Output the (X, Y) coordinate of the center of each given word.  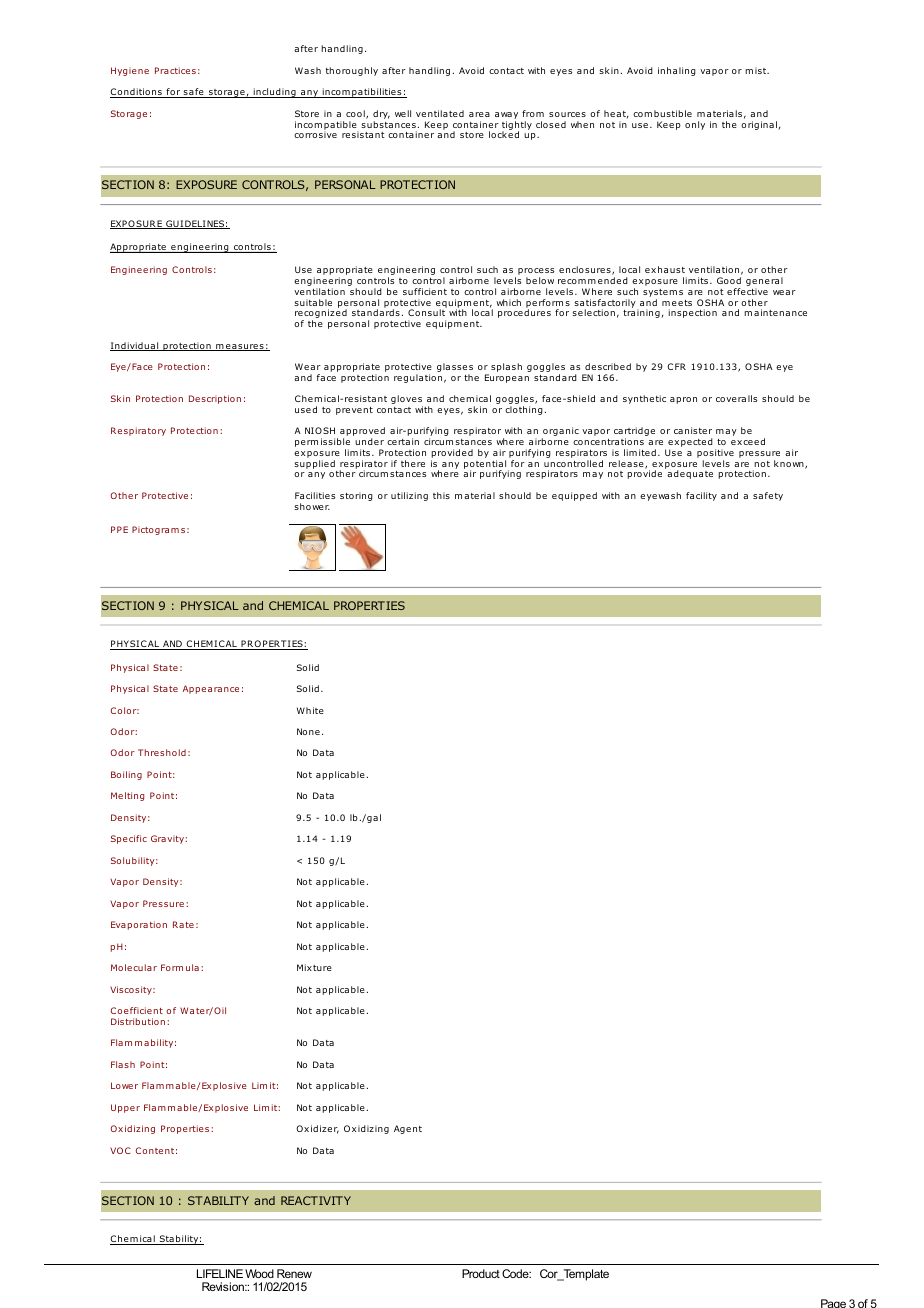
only (695, 125)
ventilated (440, 113)
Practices (175, 70)
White (310, 710)
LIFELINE (220, 1273)
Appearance (211, 689)
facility (701, 496)
